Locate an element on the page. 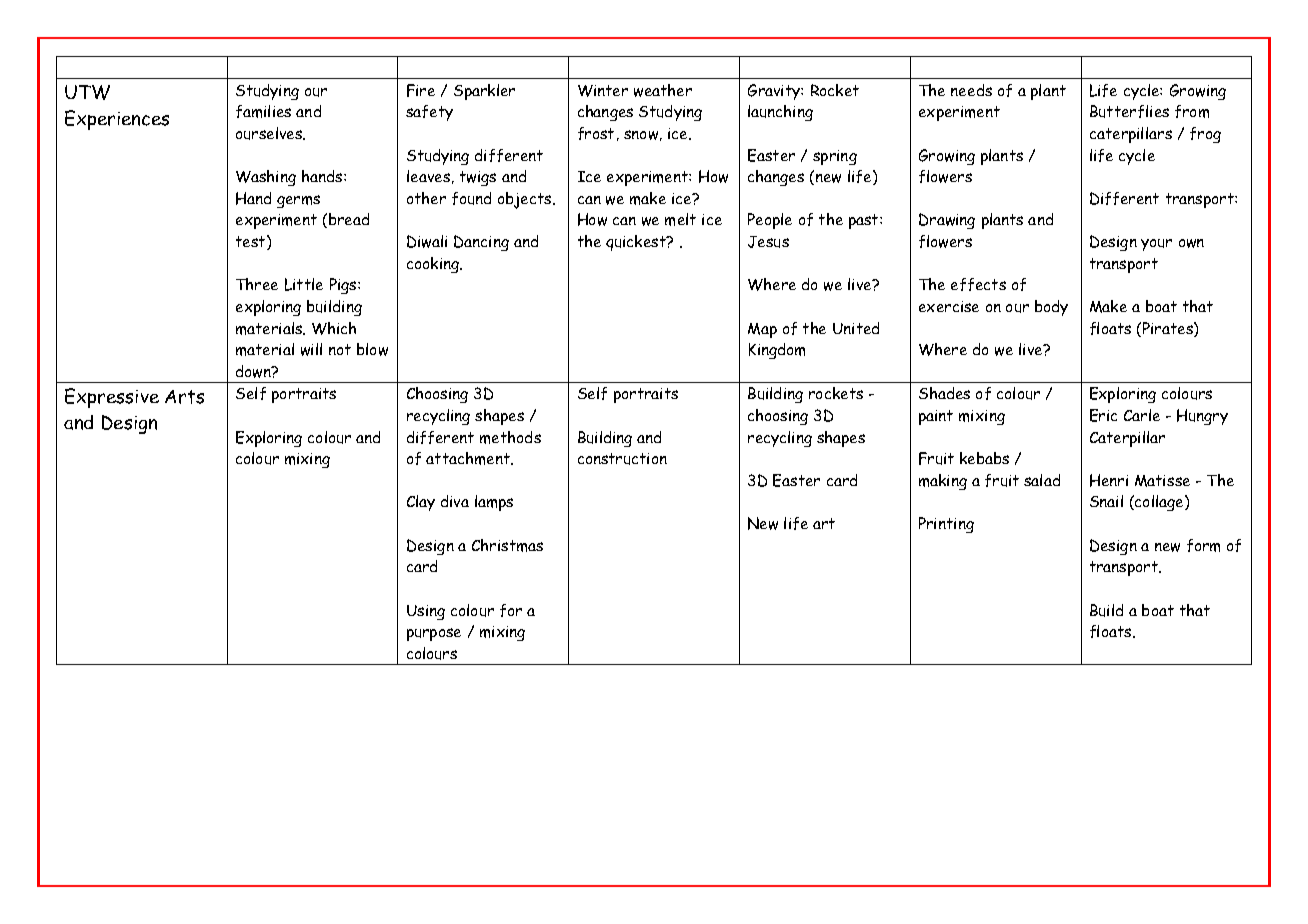  purpose is located at coordinates (434, 634).
